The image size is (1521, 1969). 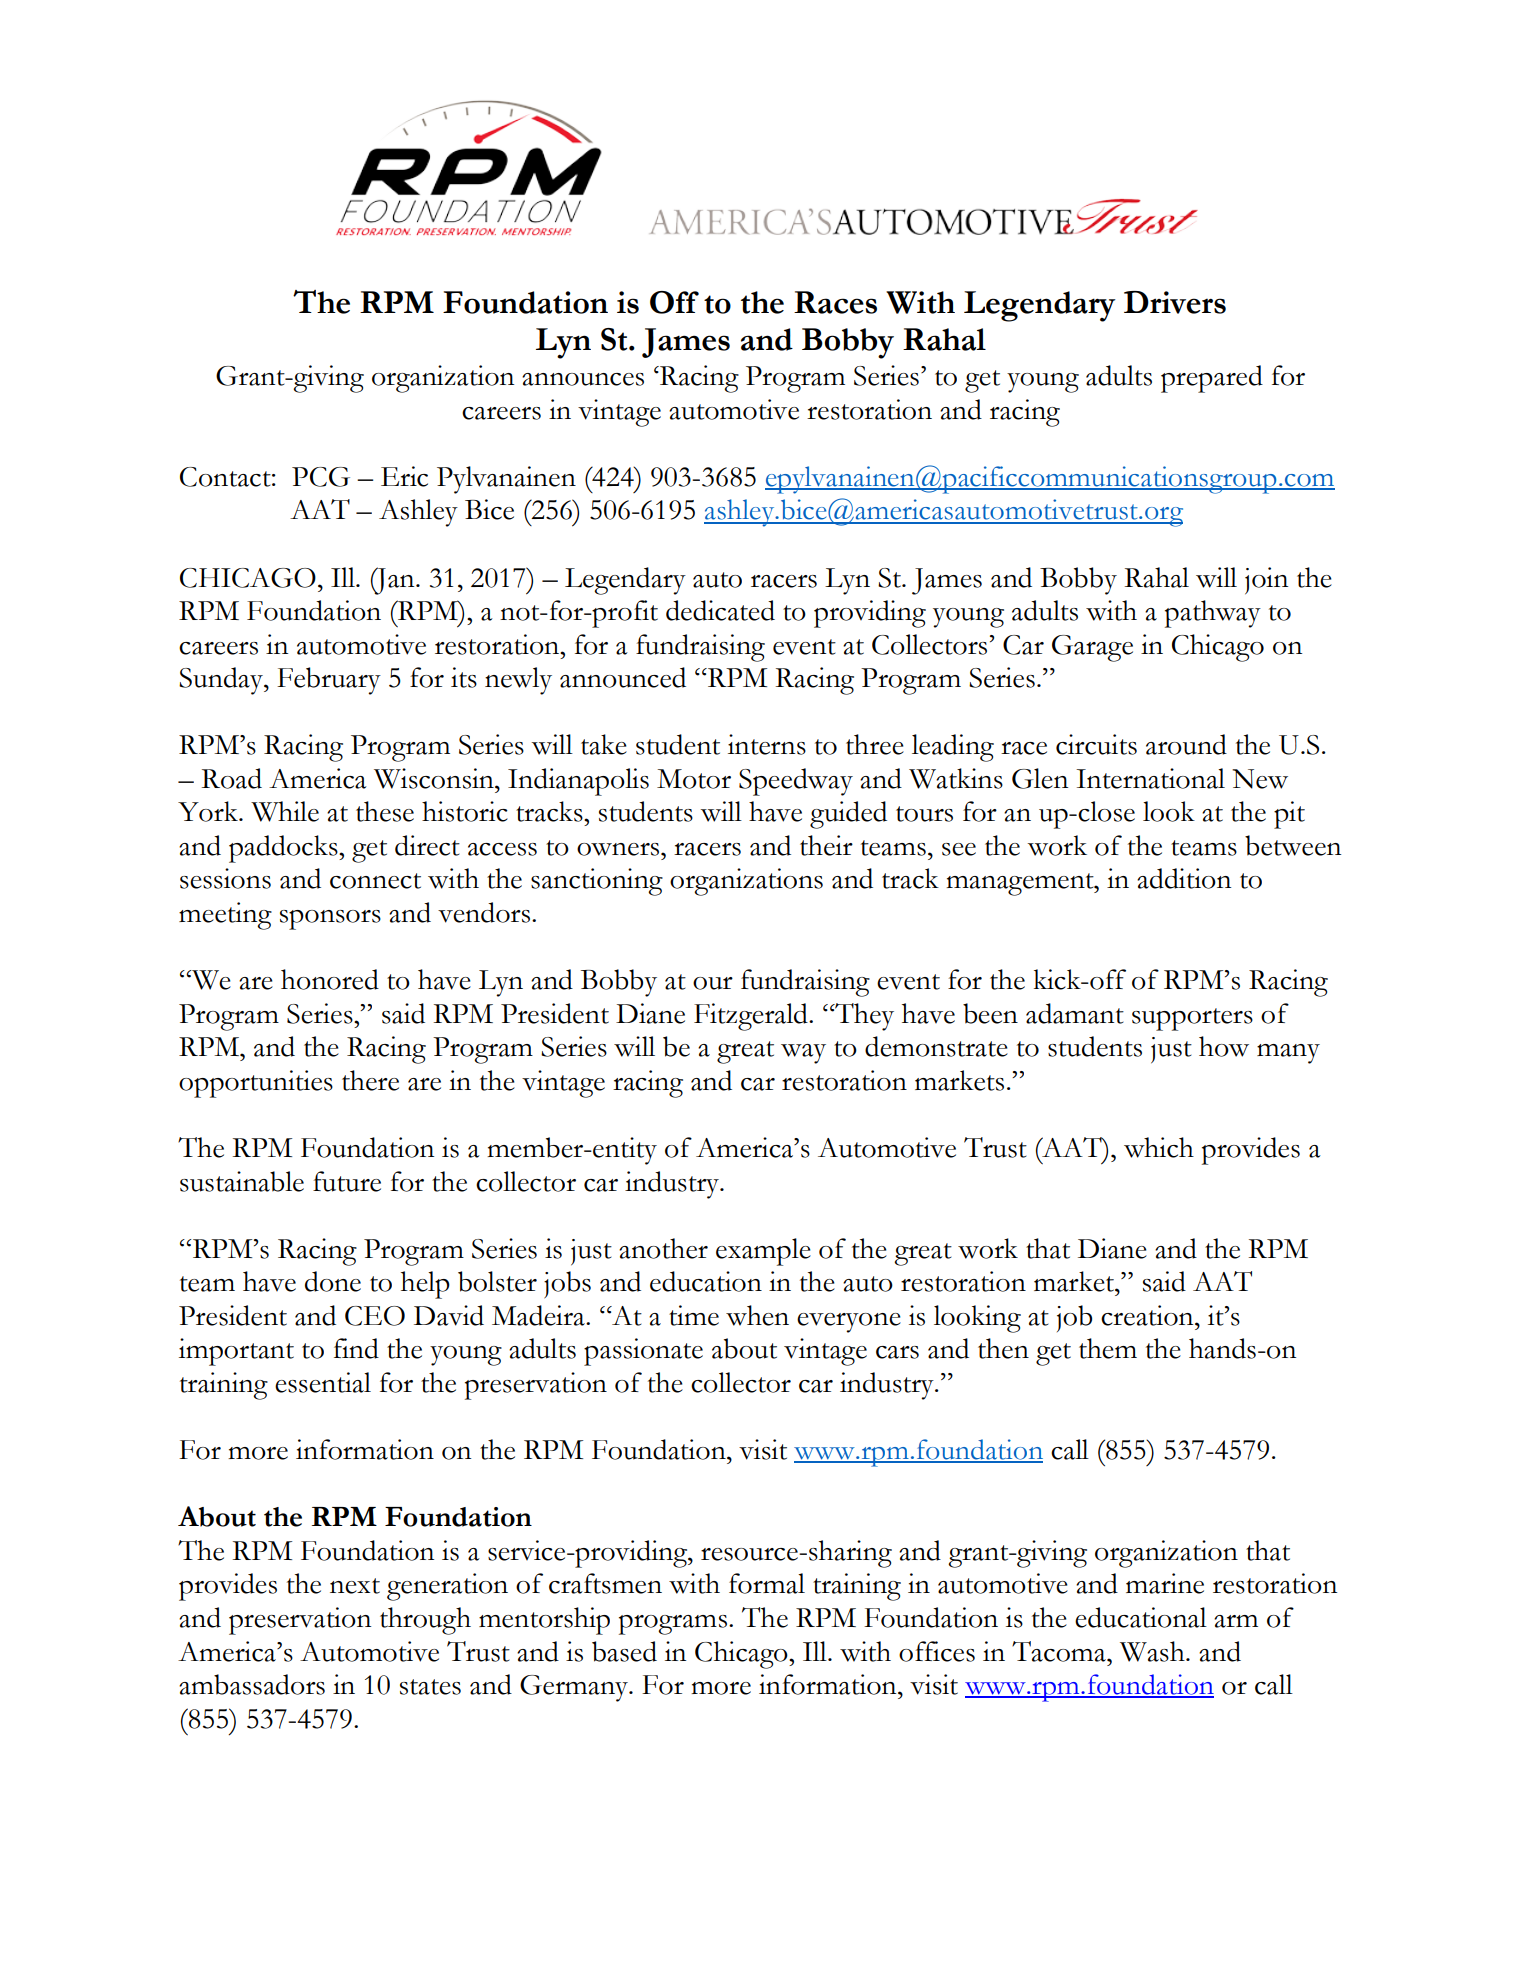 I want to click on Wash, so click(x=1153, y=1651).
